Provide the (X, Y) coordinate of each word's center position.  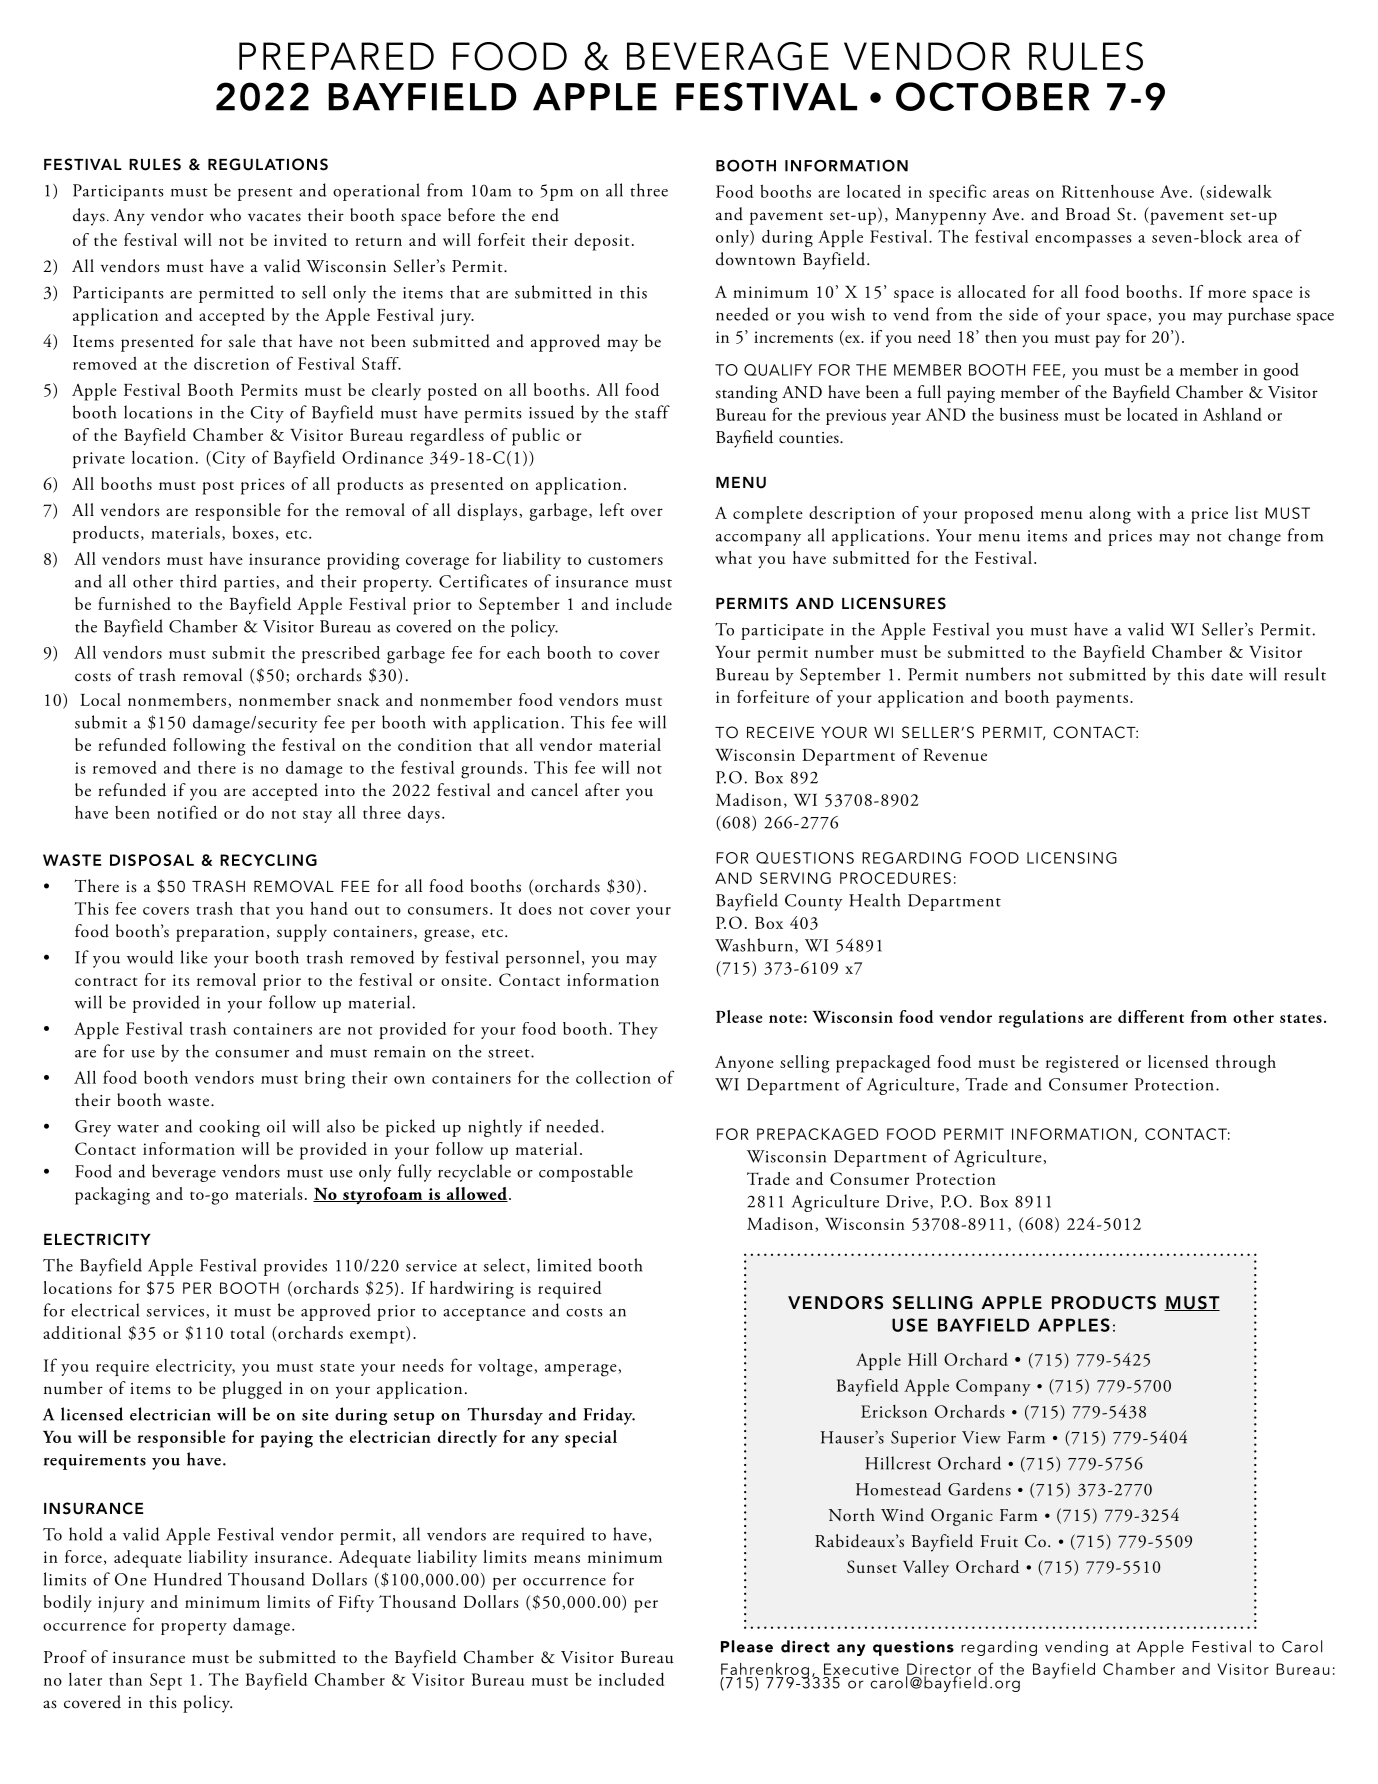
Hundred (188, 1579)
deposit (601, 242)
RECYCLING (268, 860)
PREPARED (336, 56)
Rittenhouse (1108, 191)
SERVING (795, 878)
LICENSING (1072, 858)
